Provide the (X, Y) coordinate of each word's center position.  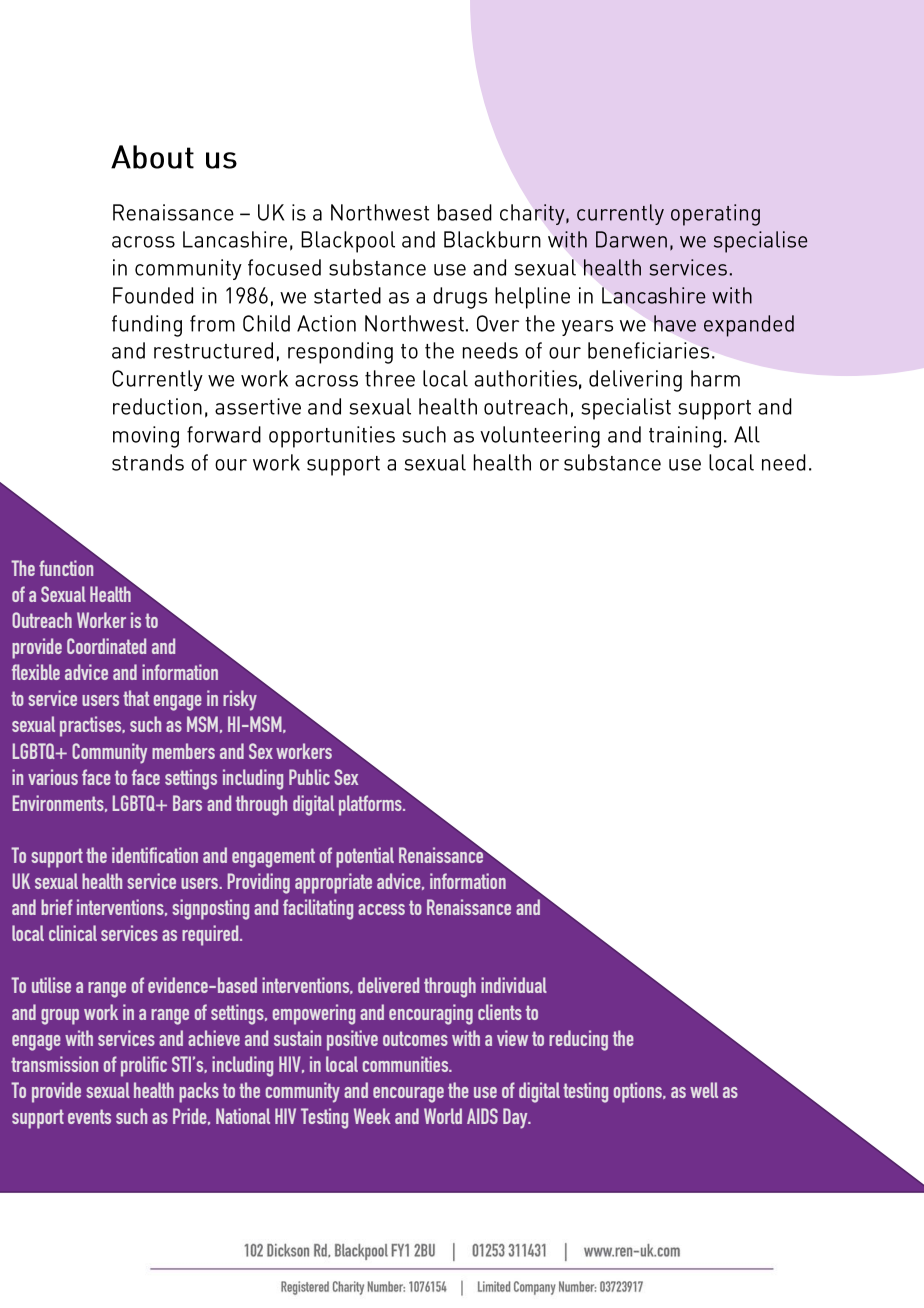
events (89, 1116)
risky (240, 700)
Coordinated (106, 646)
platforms (371, 805)
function (66, 568)
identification (155, 855)
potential (365, 857)
